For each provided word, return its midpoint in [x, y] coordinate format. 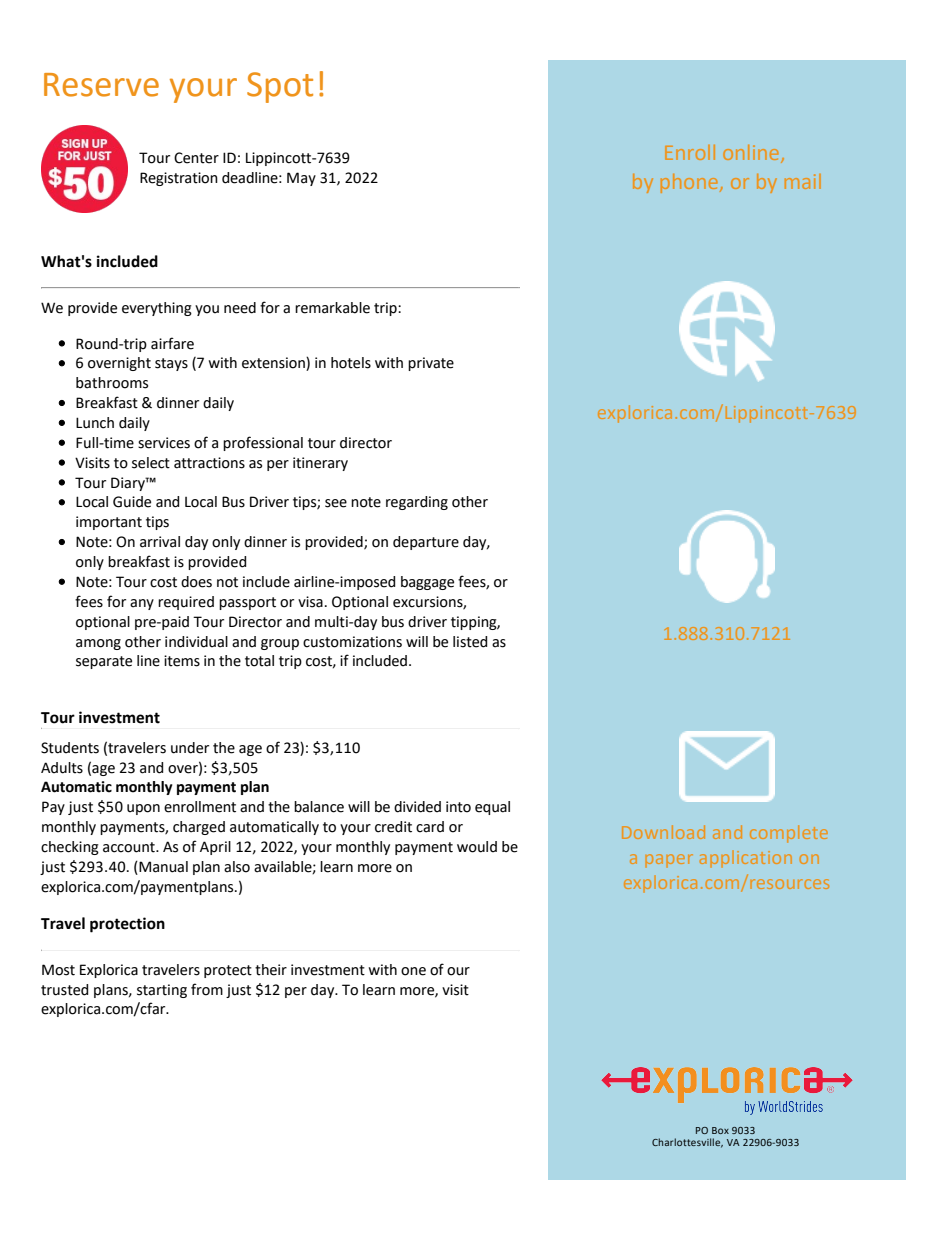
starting [162, 991]
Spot [280, 87]
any [142, 604]
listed [470, 642]
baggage [427, 583]
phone [689, 183]
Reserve [101, 85]
